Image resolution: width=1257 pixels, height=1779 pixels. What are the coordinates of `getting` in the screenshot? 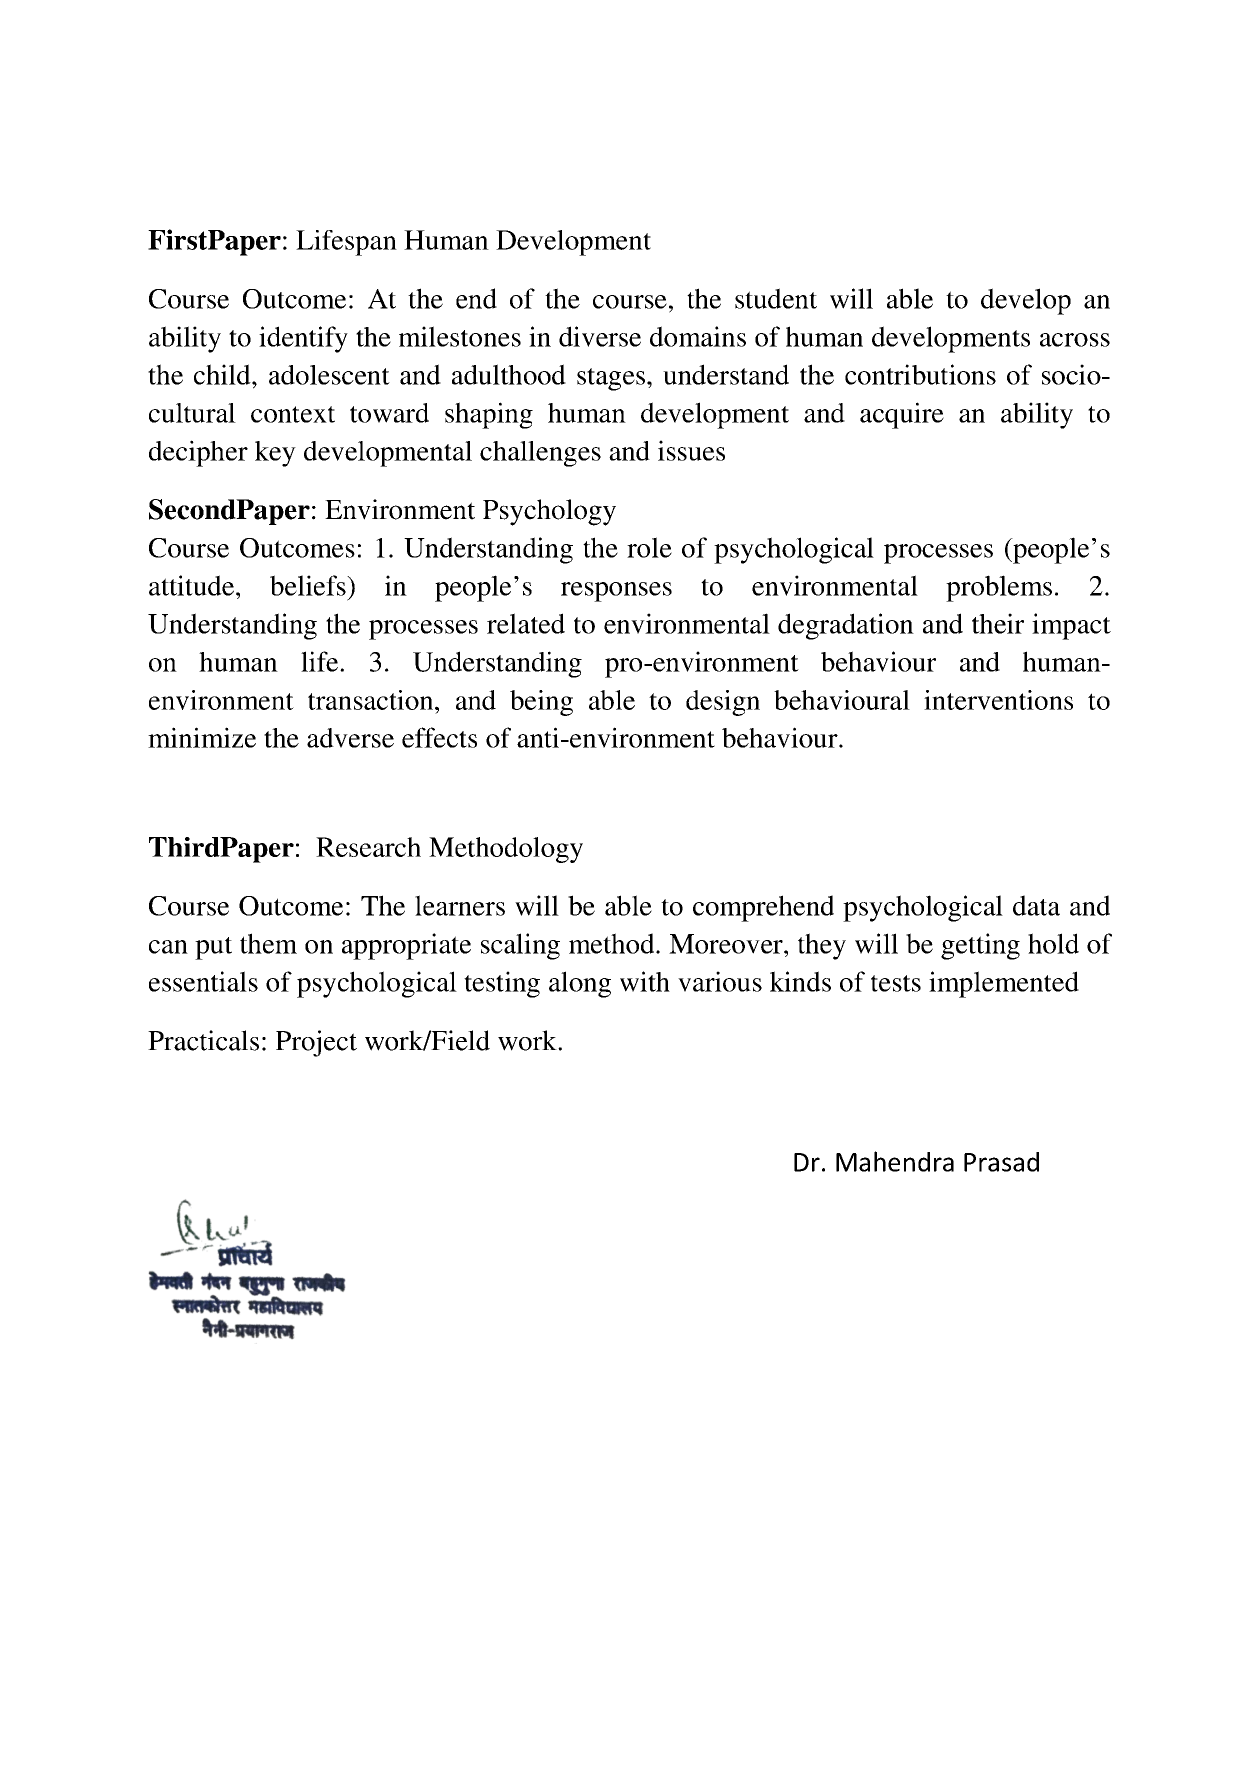 It's located at (980, 946).
